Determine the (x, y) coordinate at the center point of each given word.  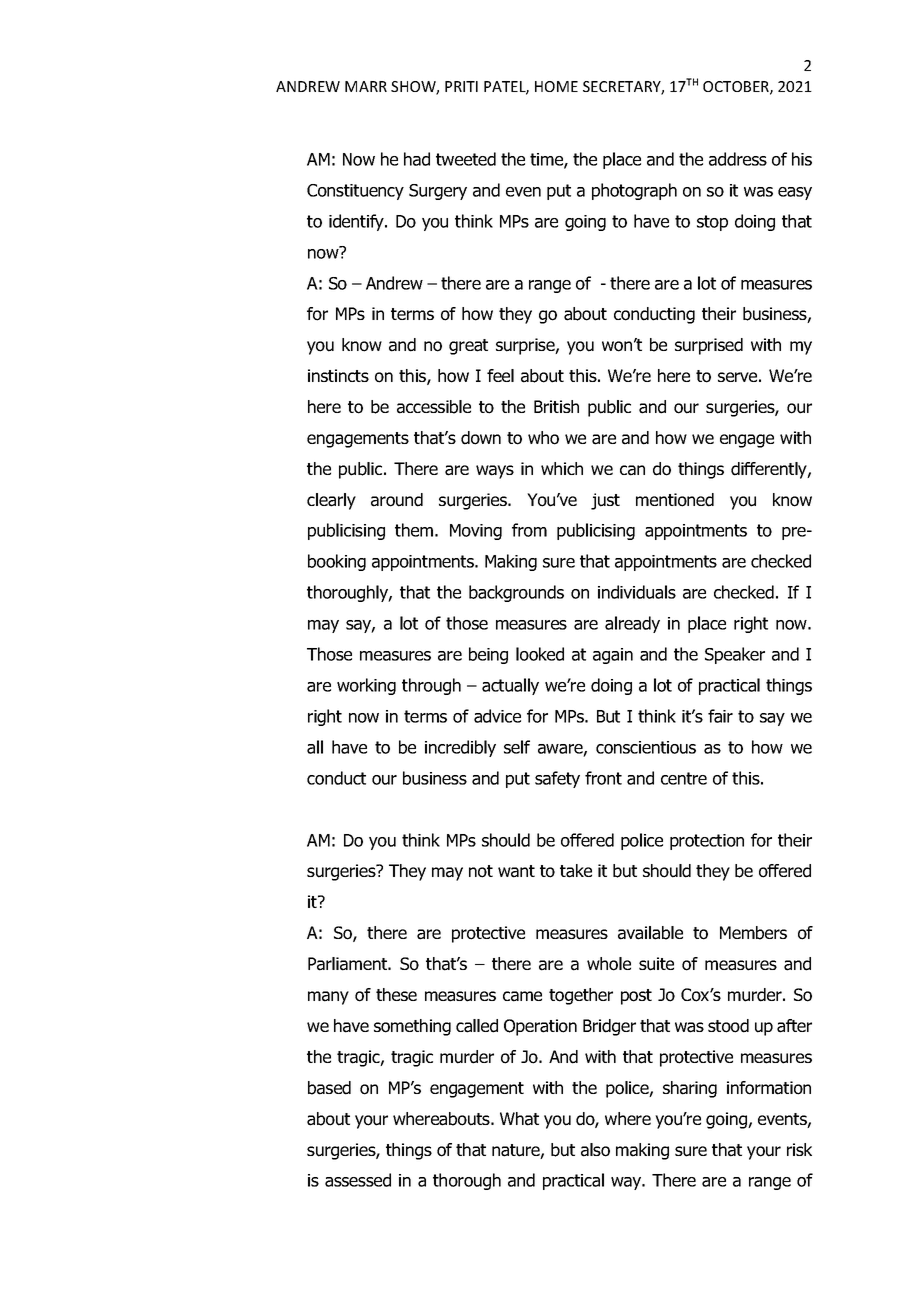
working (366, 686)
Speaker (735, 655)
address (738, 159)
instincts (338, 375)
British (556, 406)
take (576, 871)
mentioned (675, 500)
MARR (366, 86)
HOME (556, 86)
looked (540, 654)
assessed (358, 1180)
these (396, 994)
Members (753, 933)
